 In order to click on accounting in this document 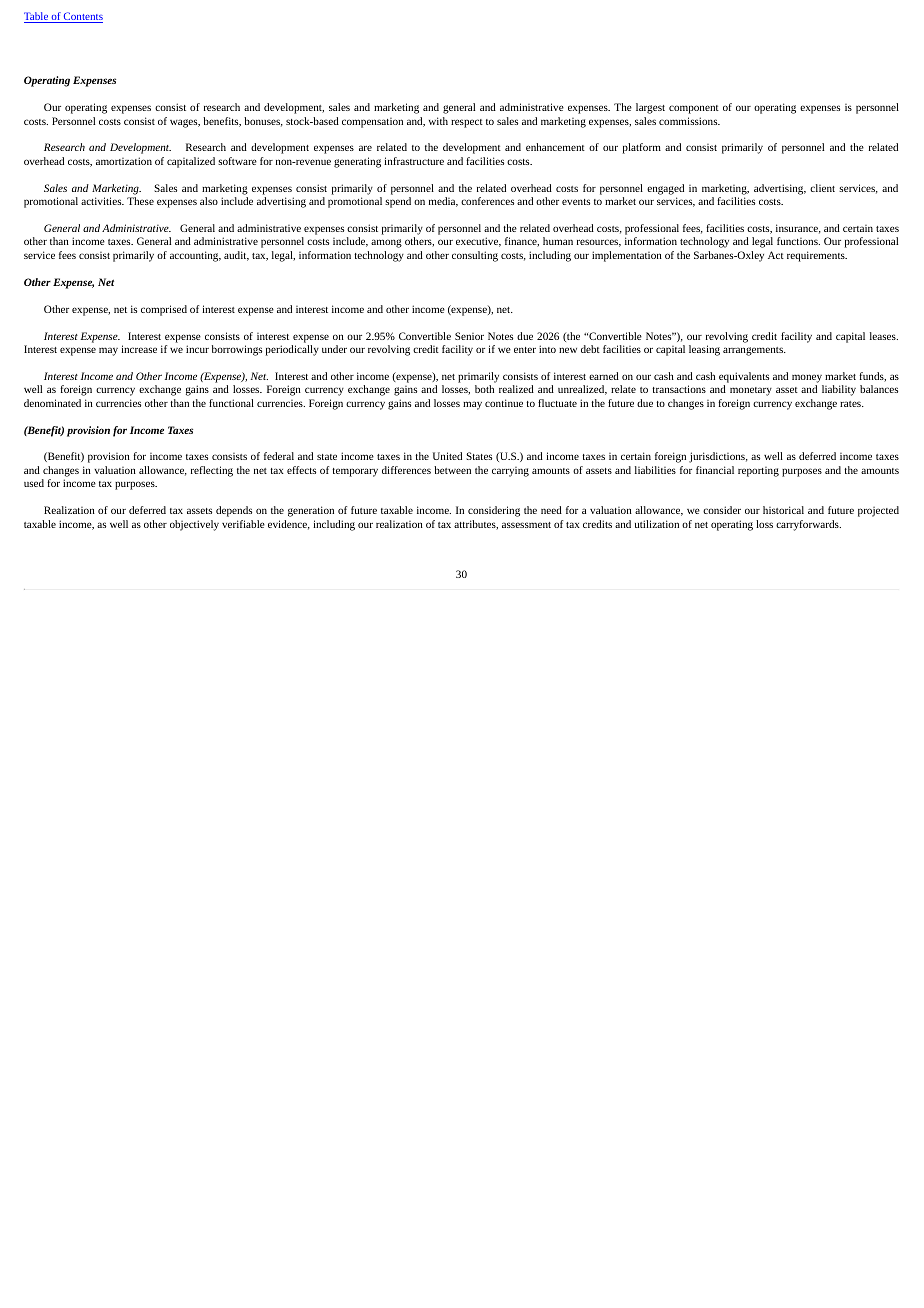, I will do `click(195, 256)`.
